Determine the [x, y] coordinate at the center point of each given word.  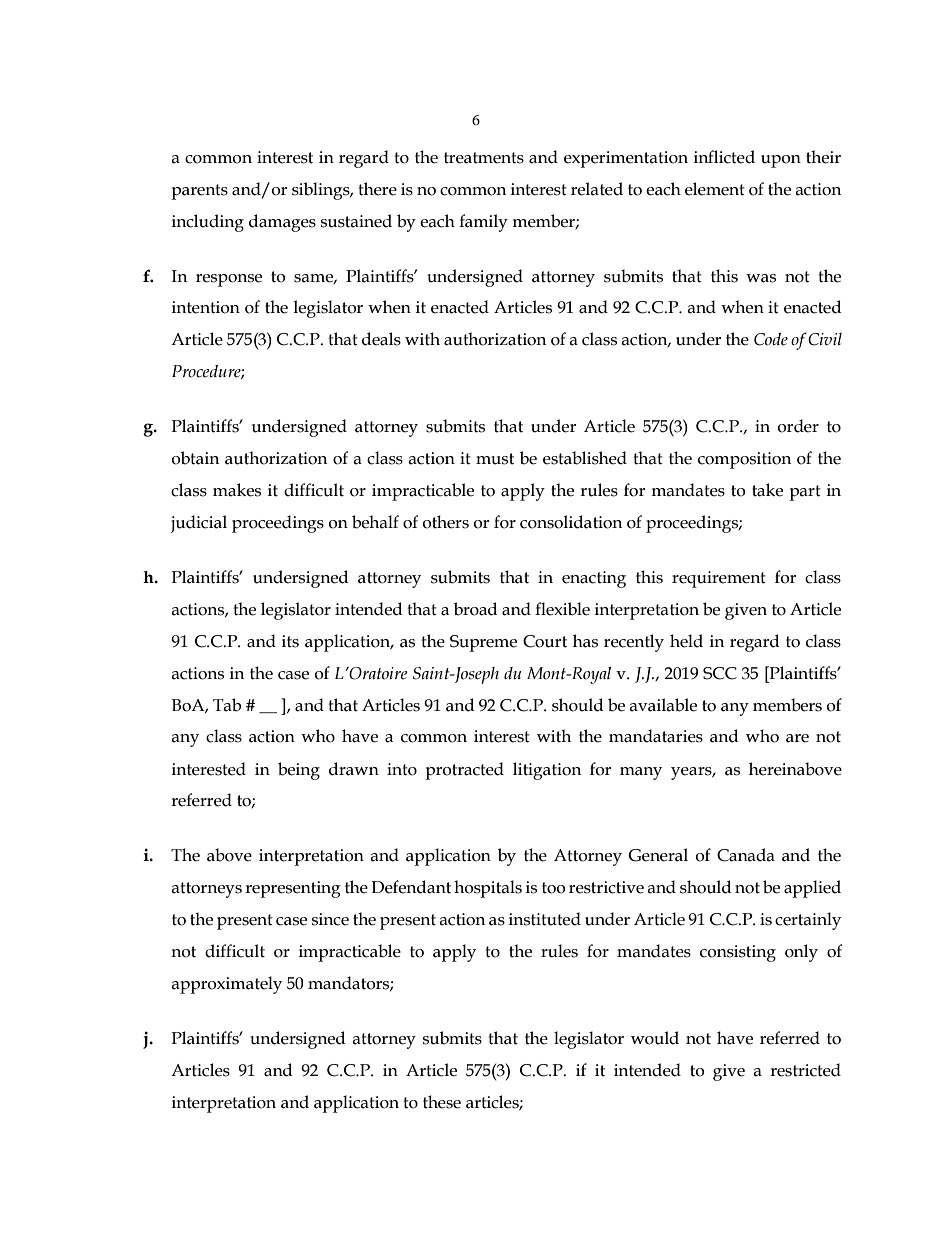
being [299, 771]
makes [237, 490]
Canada [746, 855]
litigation [547, 771]
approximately [226, 985]
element [715, 189]
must [495, 459]
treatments [484, 158]
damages [282, 223]
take [767, 490]
